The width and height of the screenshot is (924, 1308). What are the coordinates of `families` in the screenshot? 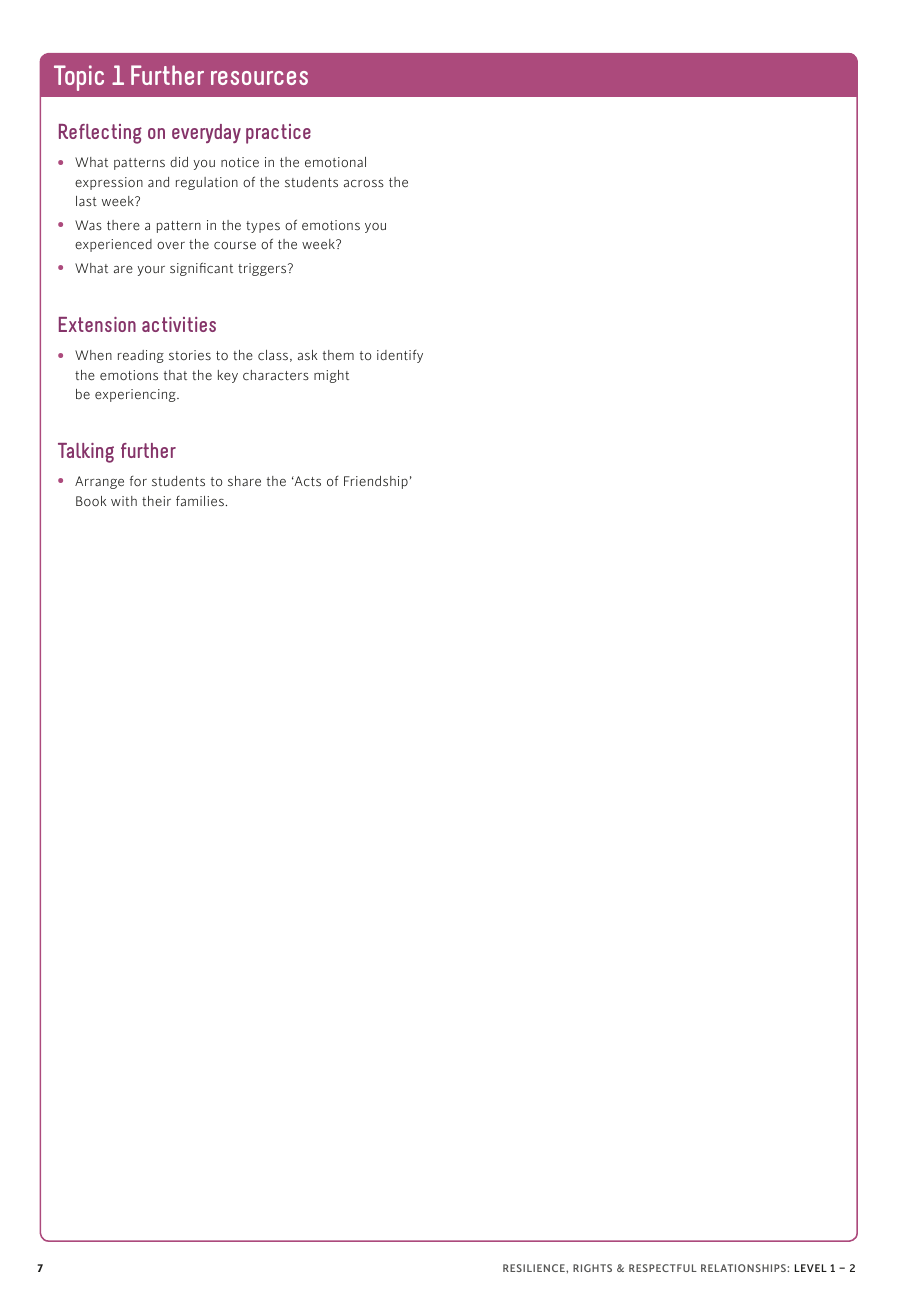 It's located at (200, 501).
